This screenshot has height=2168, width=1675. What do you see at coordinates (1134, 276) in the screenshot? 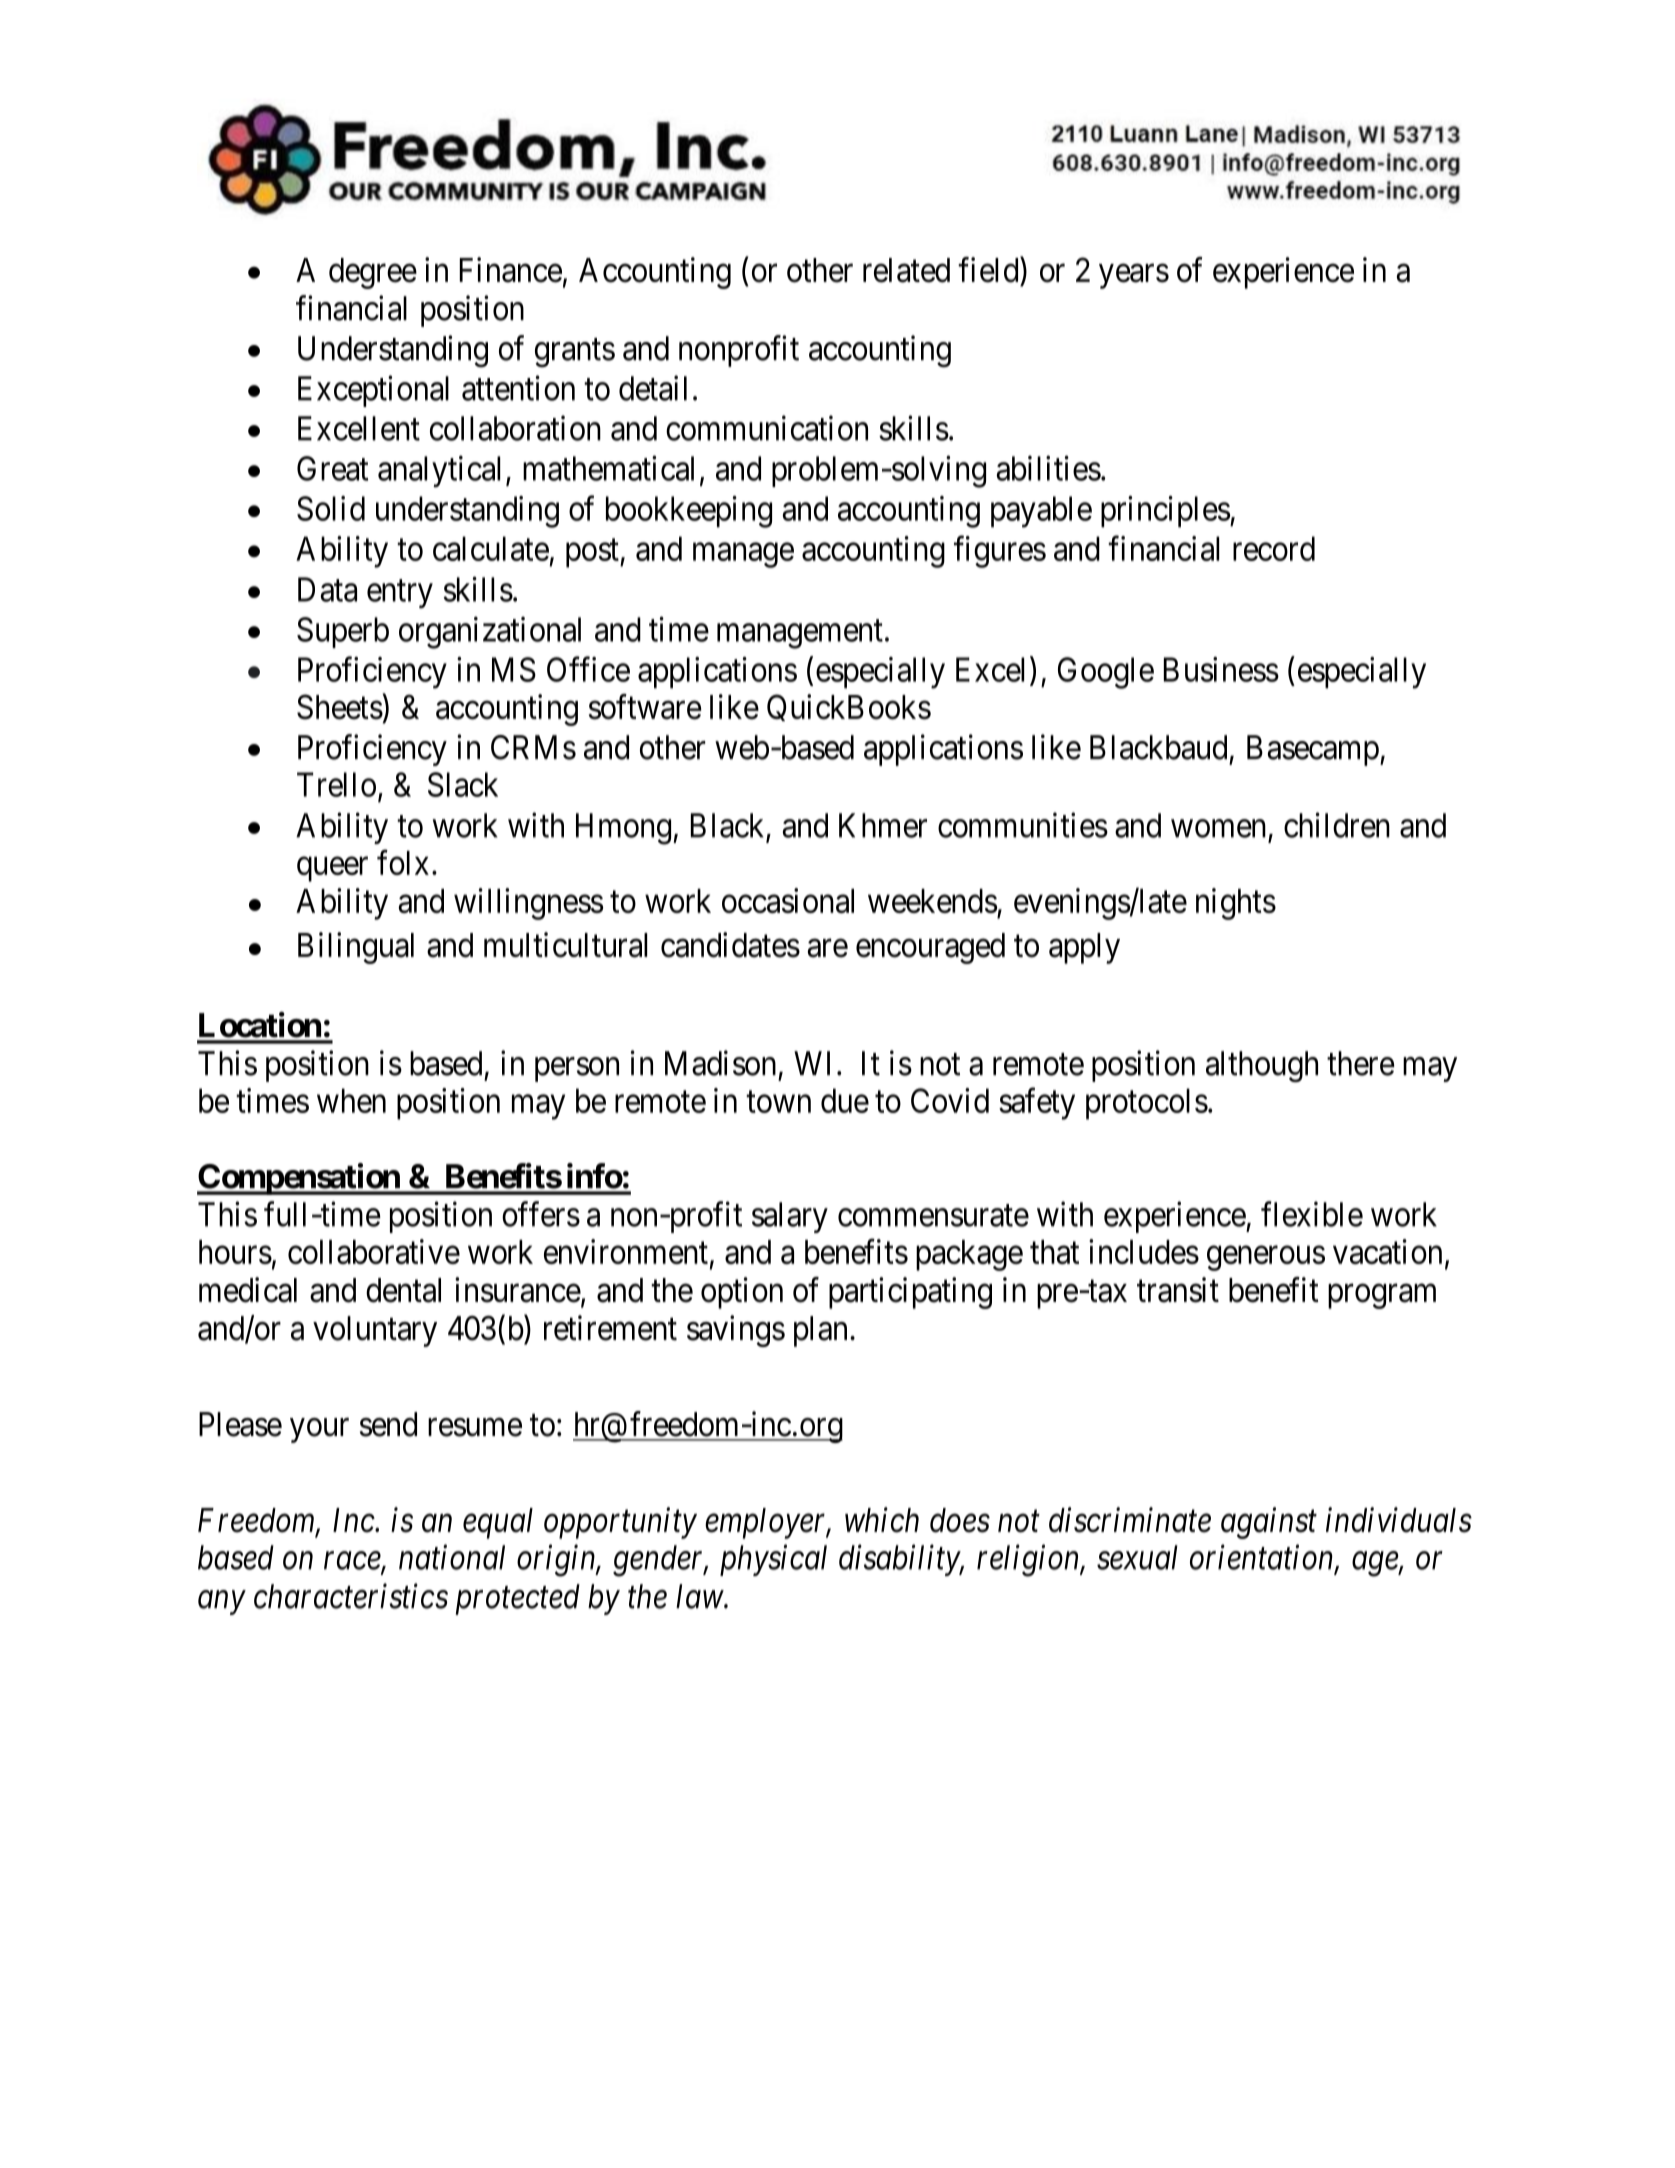
I see `years` at bounding box center [1134, 276].
